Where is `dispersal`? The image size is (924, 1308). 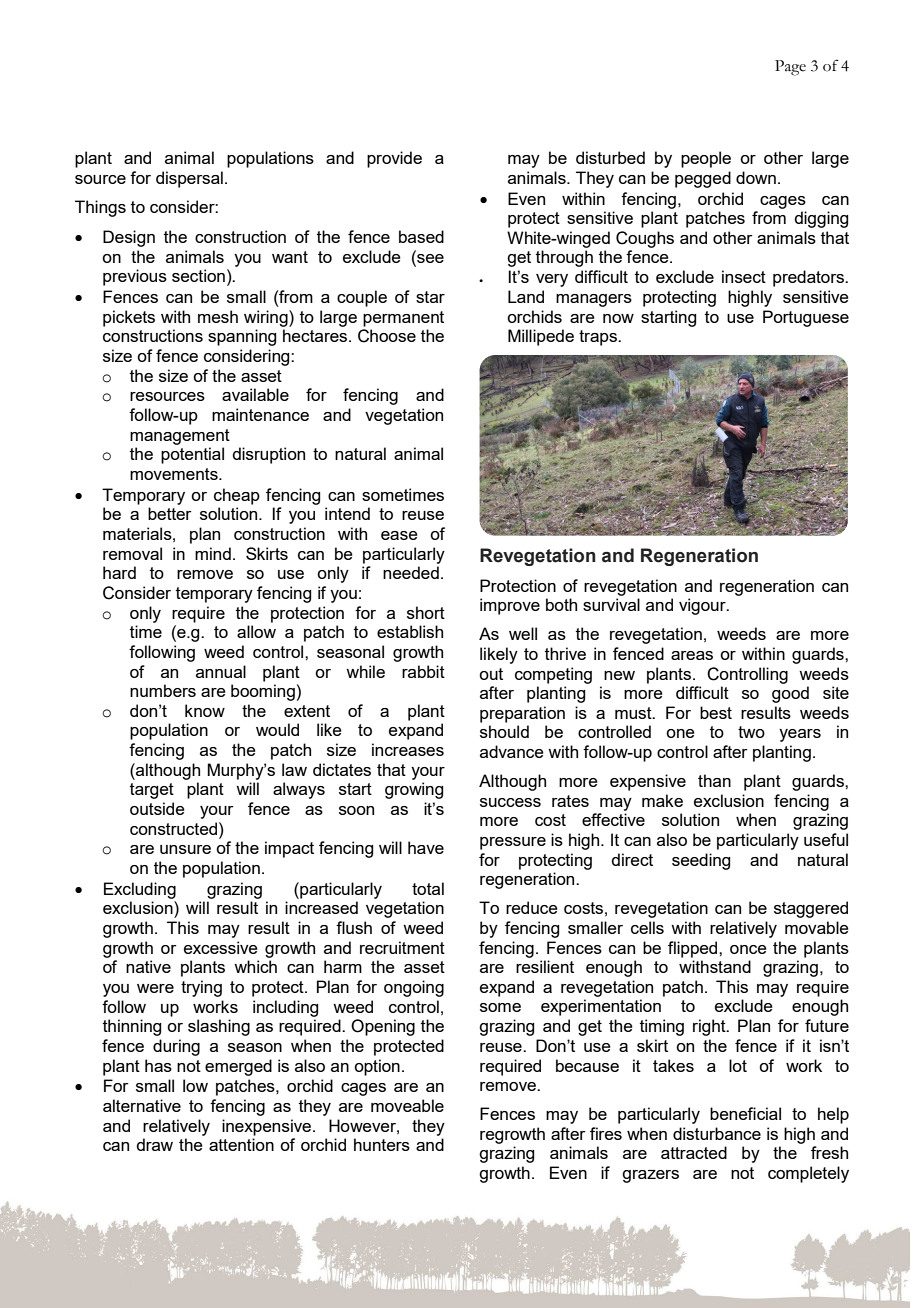
dispersal is located at coordinates (189, 179).
